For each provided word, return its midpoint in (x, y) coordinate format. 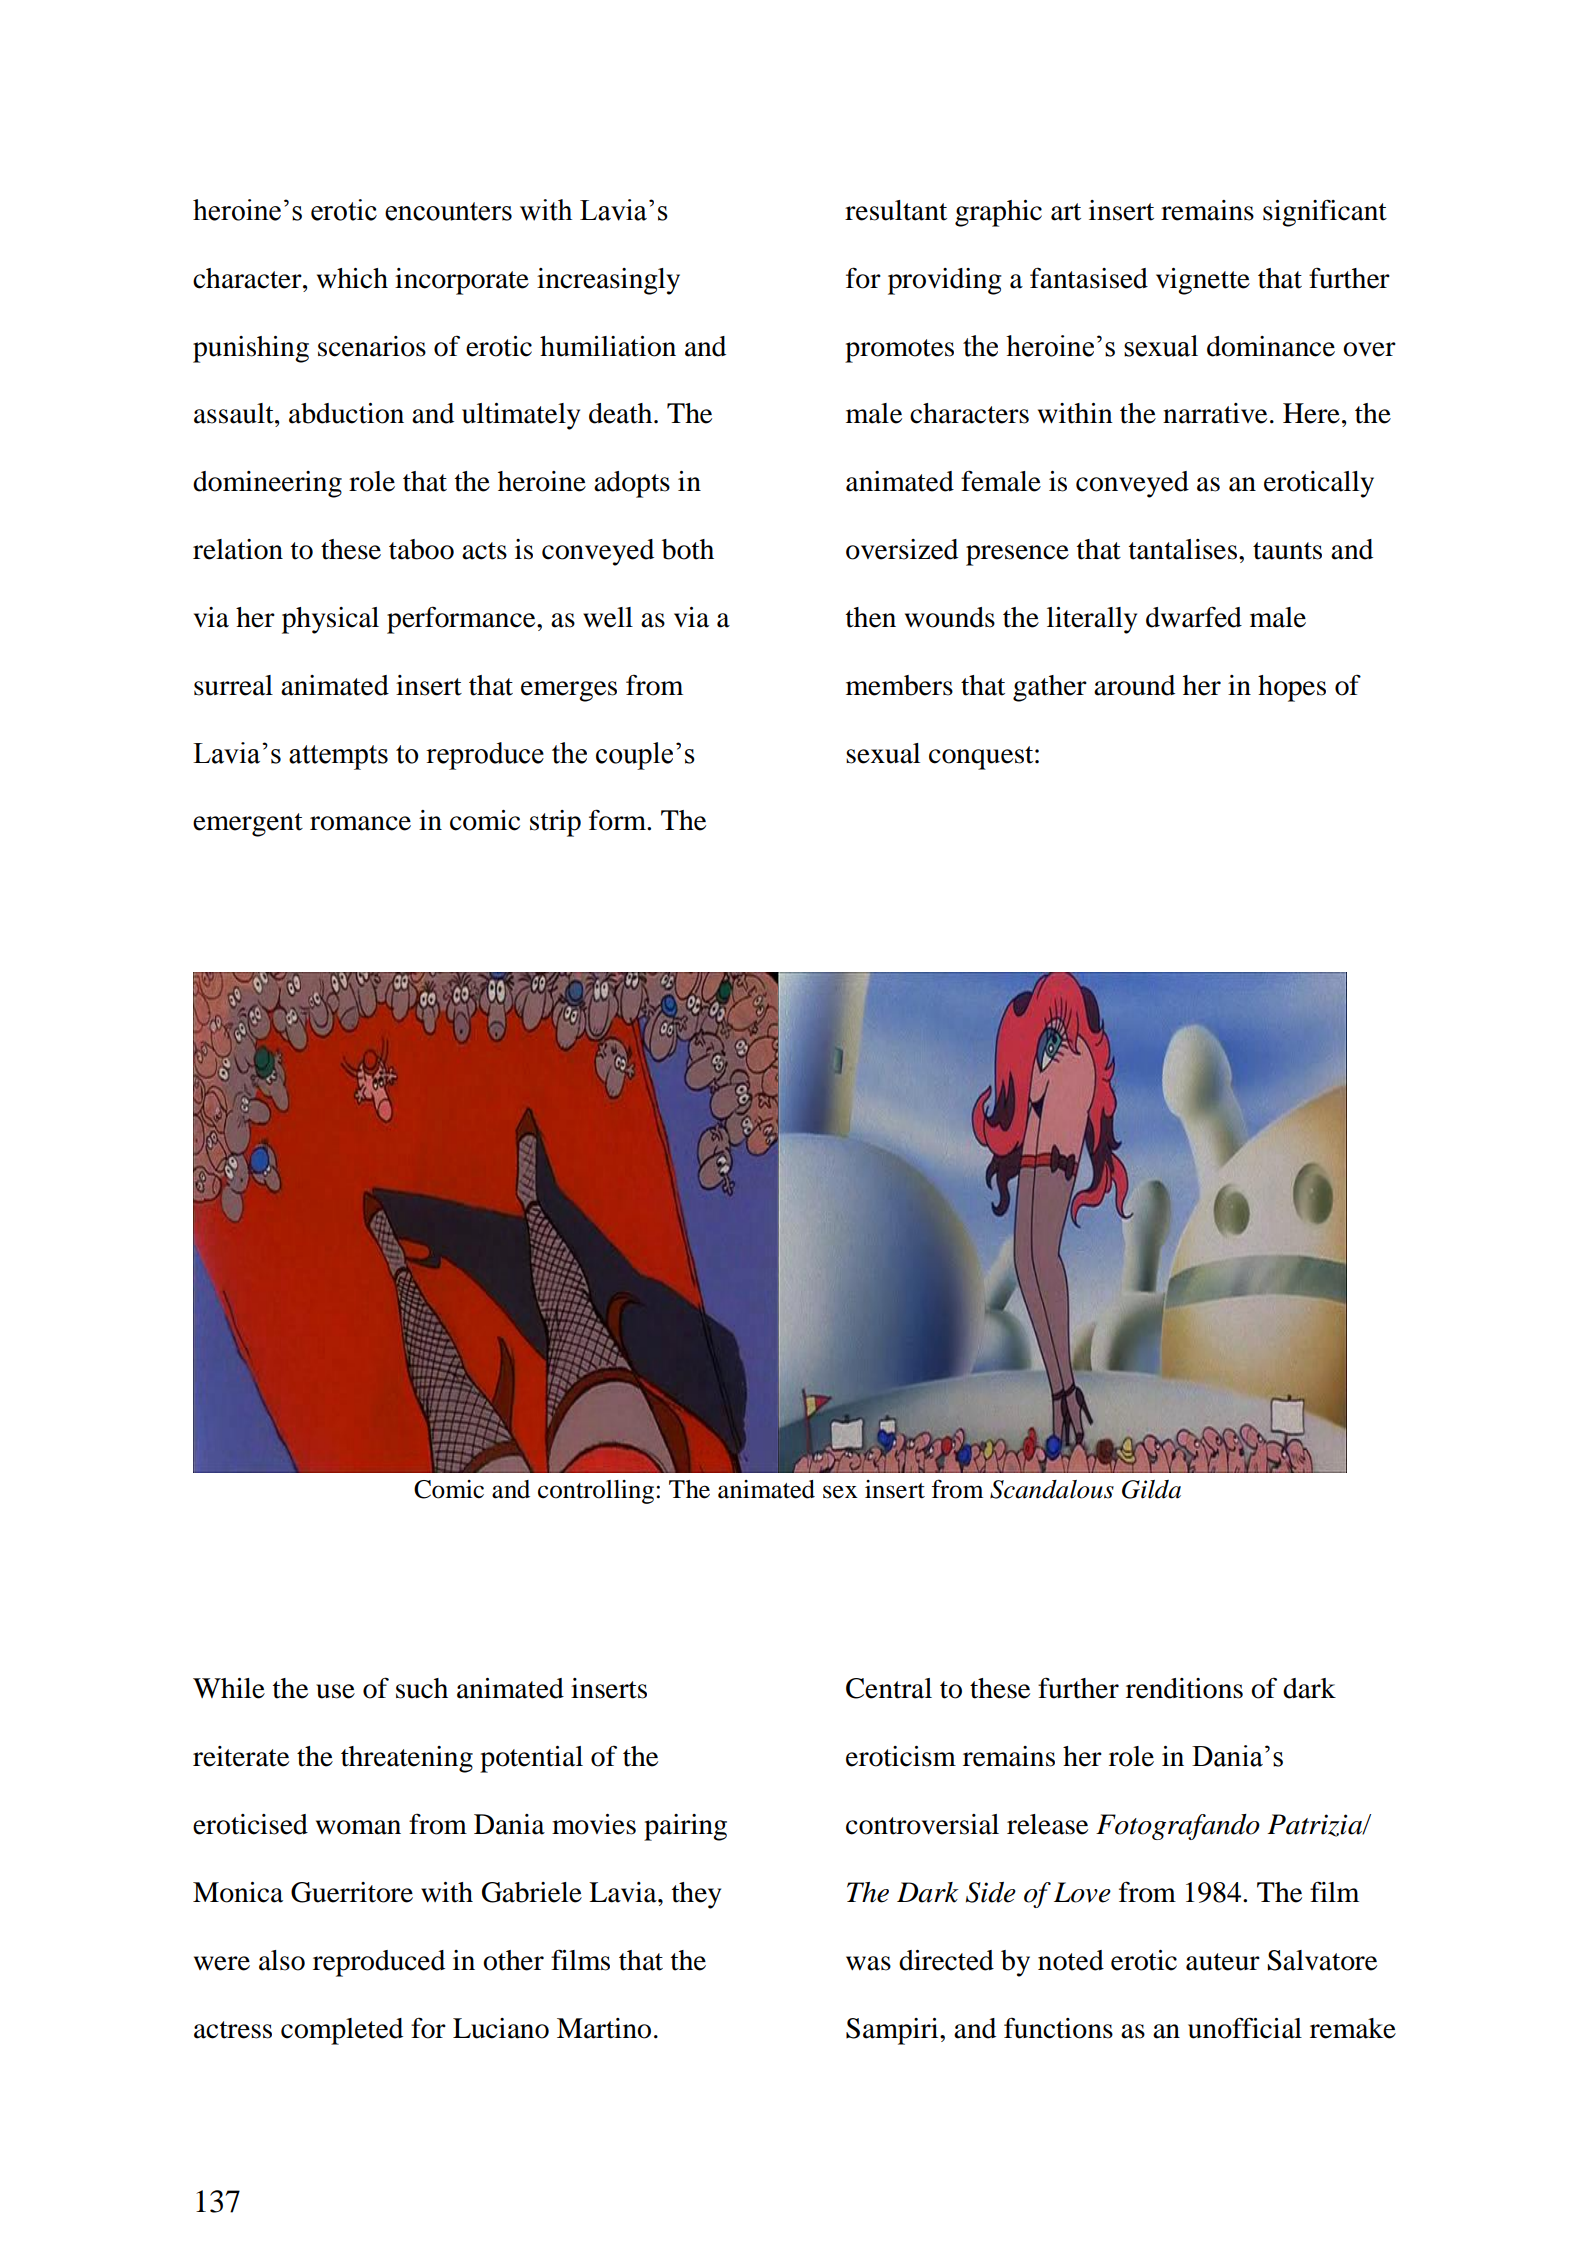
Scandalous (1052, 1489)
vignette (1203, 281)
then (871, 617)
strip (555, 823)
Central (889, 1688)
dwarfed (1194, 617)
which (352, 278)
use (335, 1691)
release (1047, 1824)
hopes (1292, 688)
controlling (597, 1492)
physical (330, 620)
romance (360, 823)
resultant (896, 210)
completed (342, 2031)
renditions (1184, 1688)
